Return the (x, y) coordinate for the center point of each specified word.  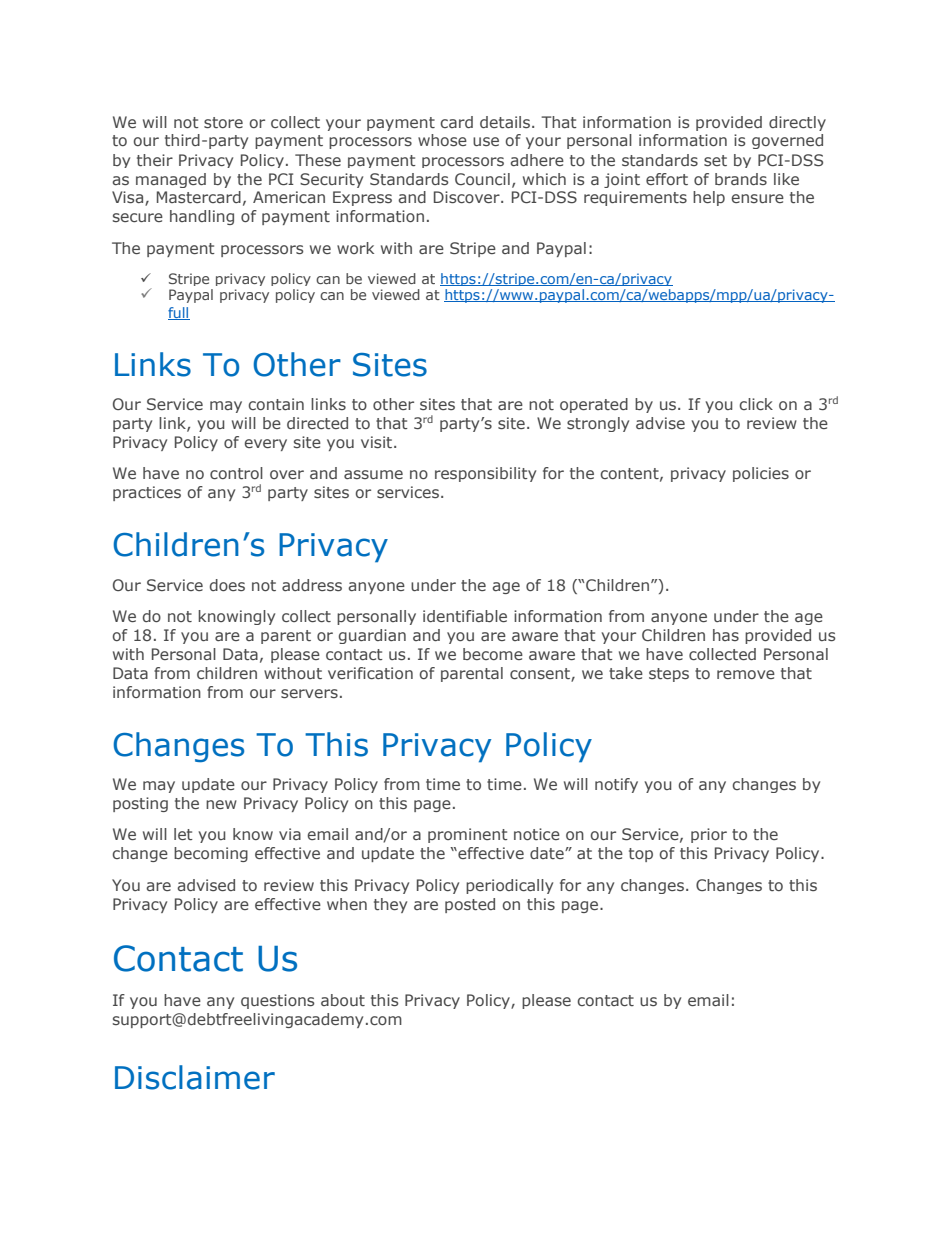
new (221, 804)
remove (746, 674)
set (715, 160)
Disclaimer (195, 1077)
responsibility (485, 474)
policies (761, 474)
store (223, 122)
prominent (468, 835)
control (236, 473)
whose (442, 140)
